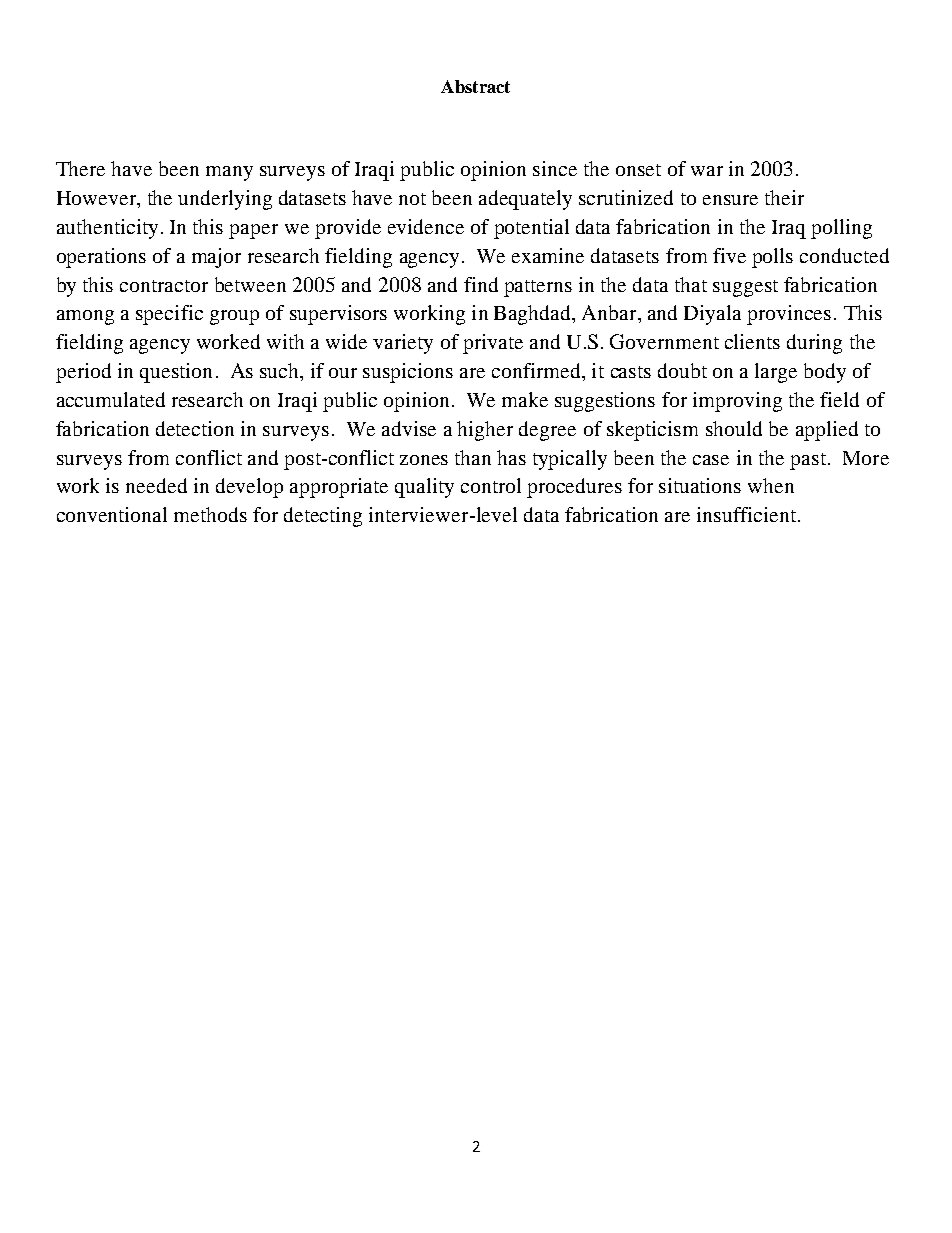 The width and height of the screenshot is (952, 1233). What do you see at coordinates (210, 514) in the screenshot?
I see `methods` at bounding box center [210, 514].
